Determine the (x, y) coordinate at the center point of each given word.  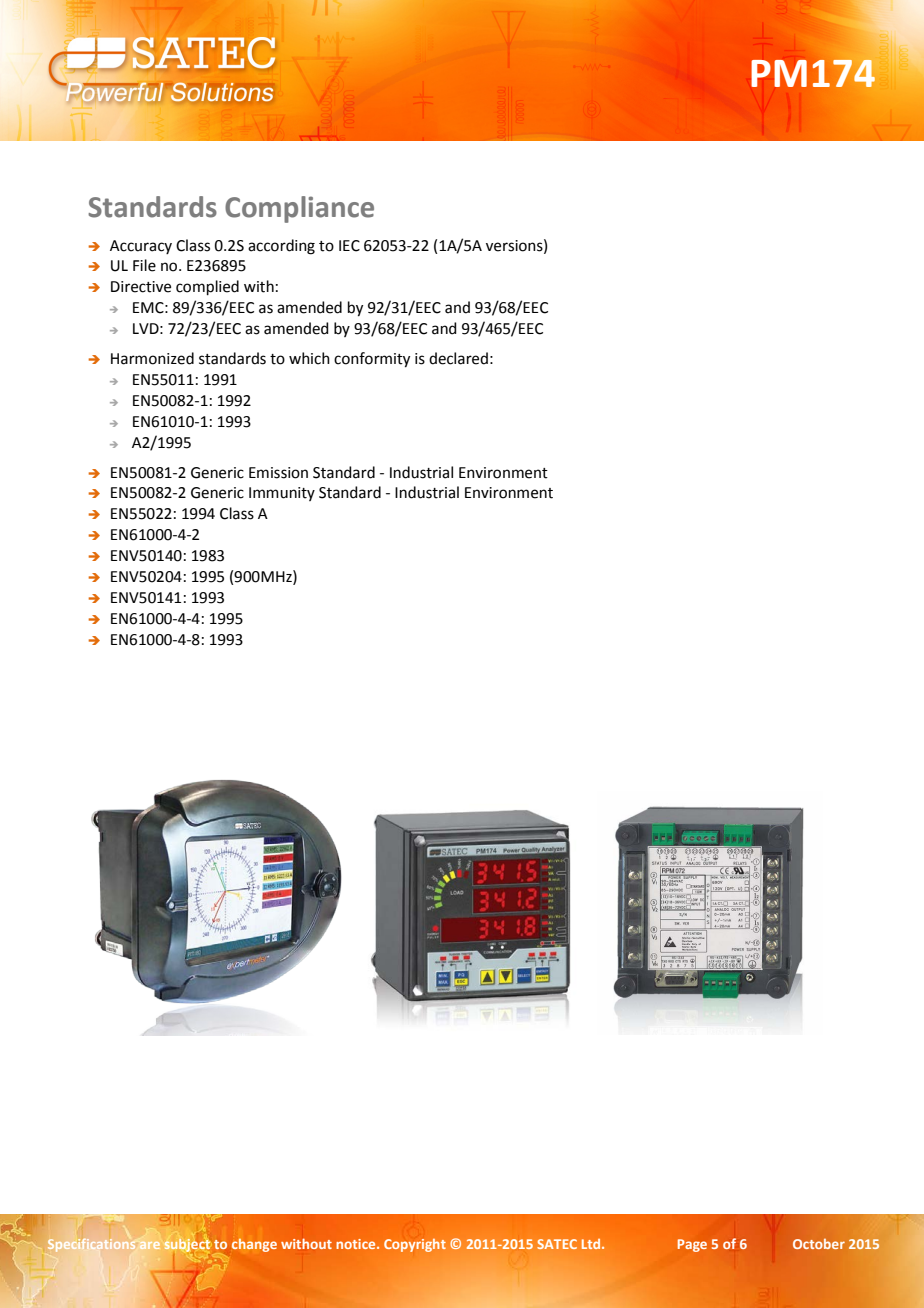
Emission (278, 473)
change (254, 1245)
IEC (349, 246)
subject (188, 1245)
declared (458, 358)
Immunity (282, 494)
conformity (372, 360)
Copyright (415, 1245)
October (819, 1244)
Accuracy (141, 247)
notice (357, 1244)
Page (692, 1245)
